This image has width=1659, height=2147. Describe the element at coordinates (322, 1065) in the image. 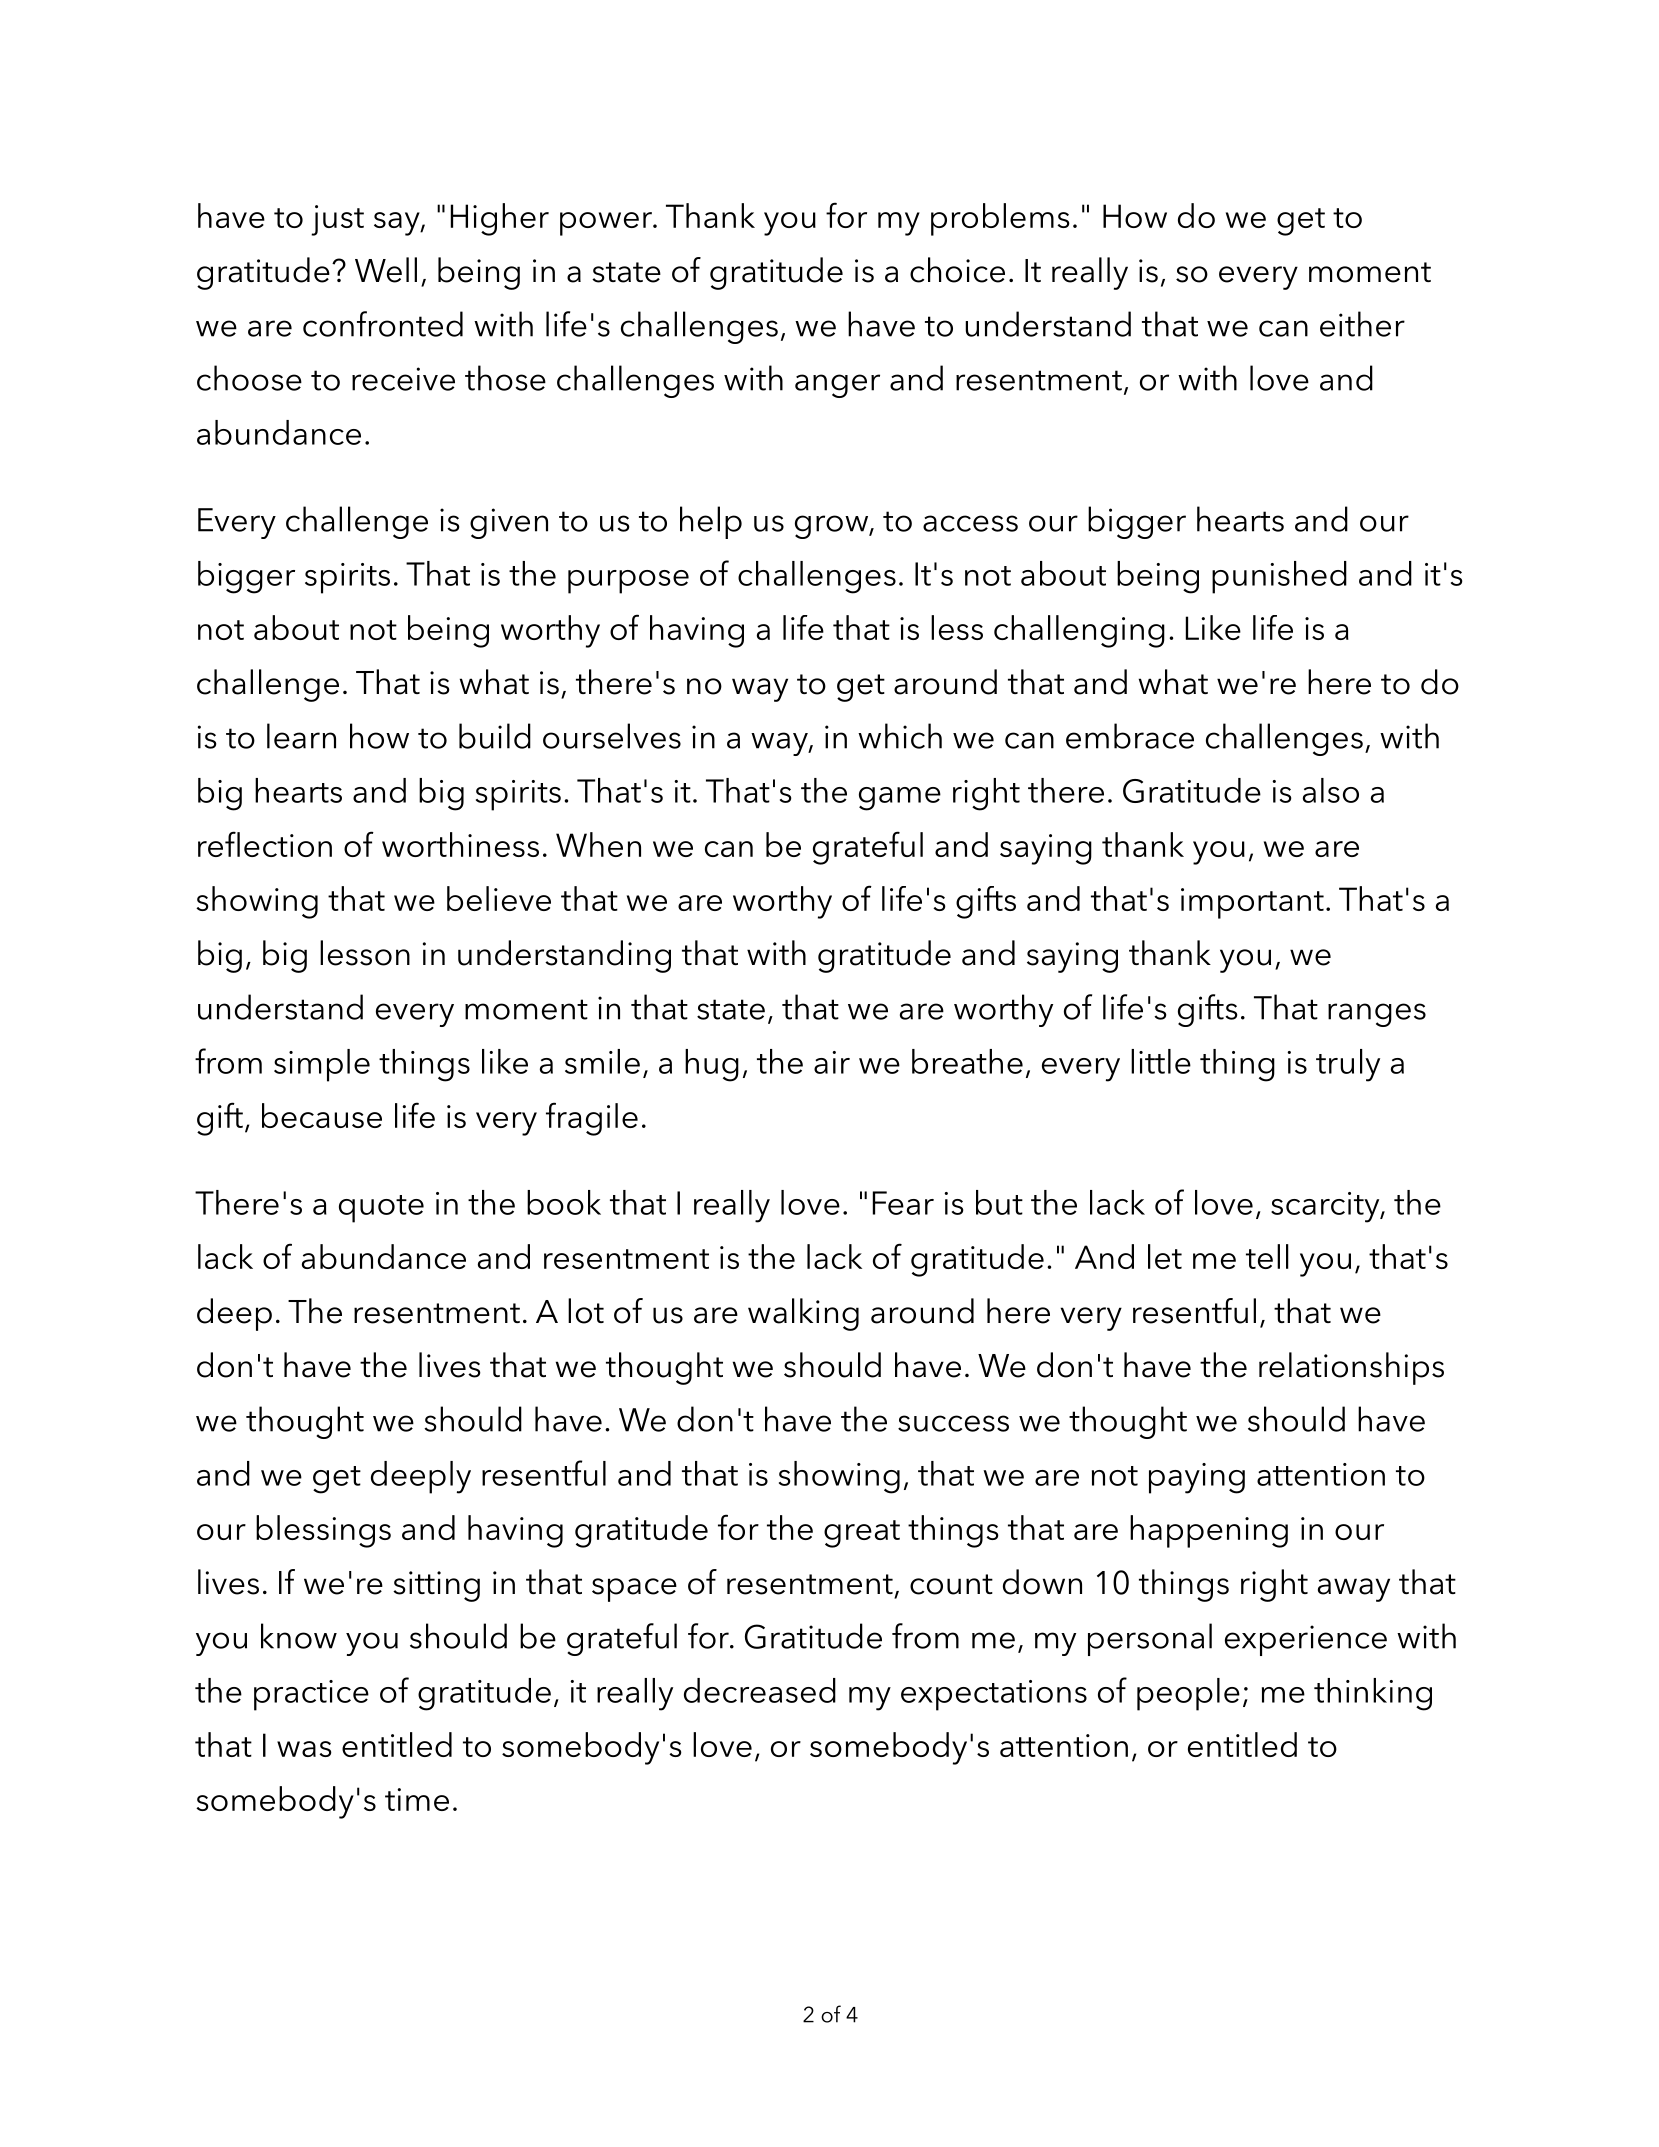

I see `simple` at that location.
